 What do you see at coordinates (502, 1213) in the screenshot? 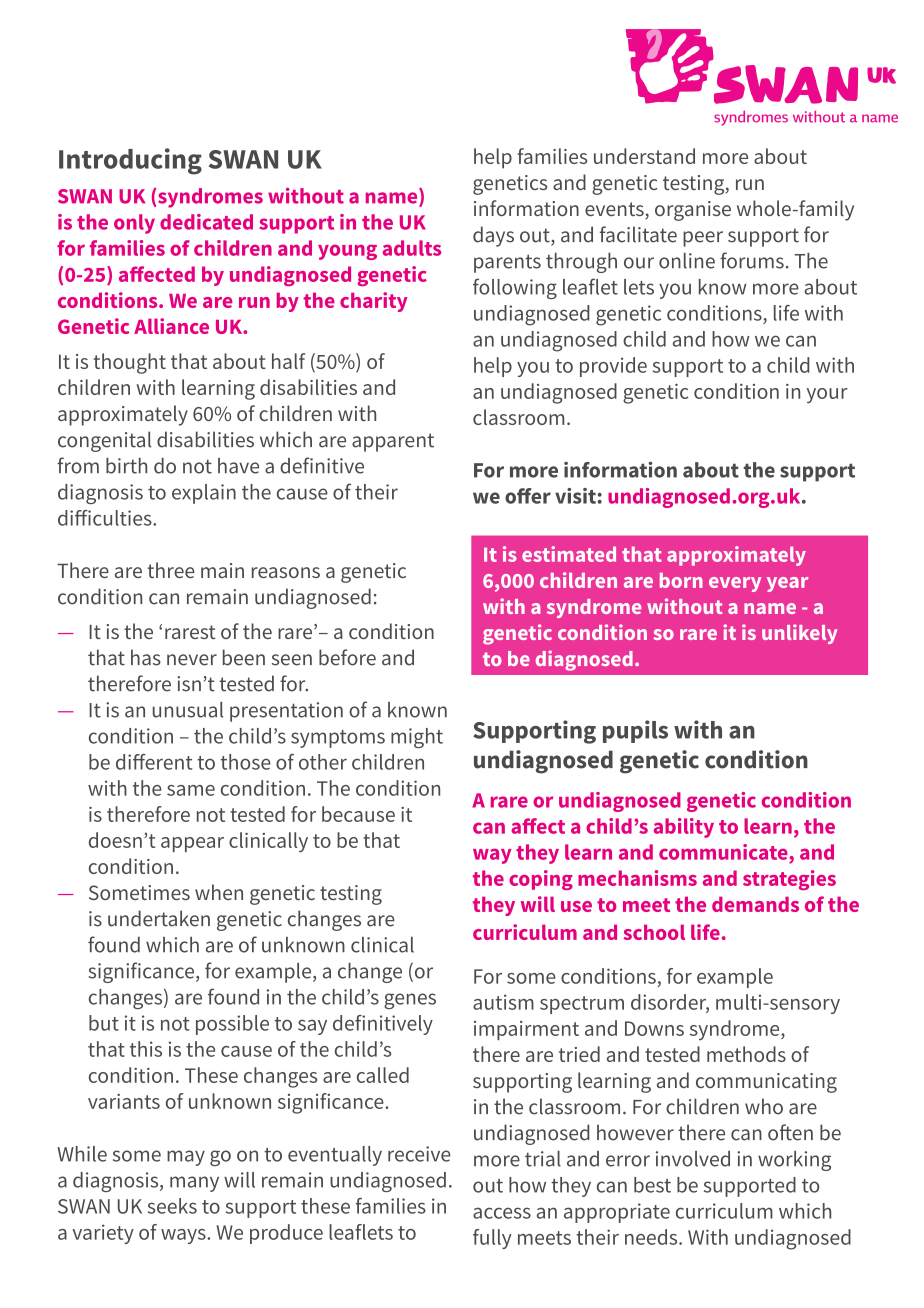
I see `access` at bounding box center [502, 1213].
